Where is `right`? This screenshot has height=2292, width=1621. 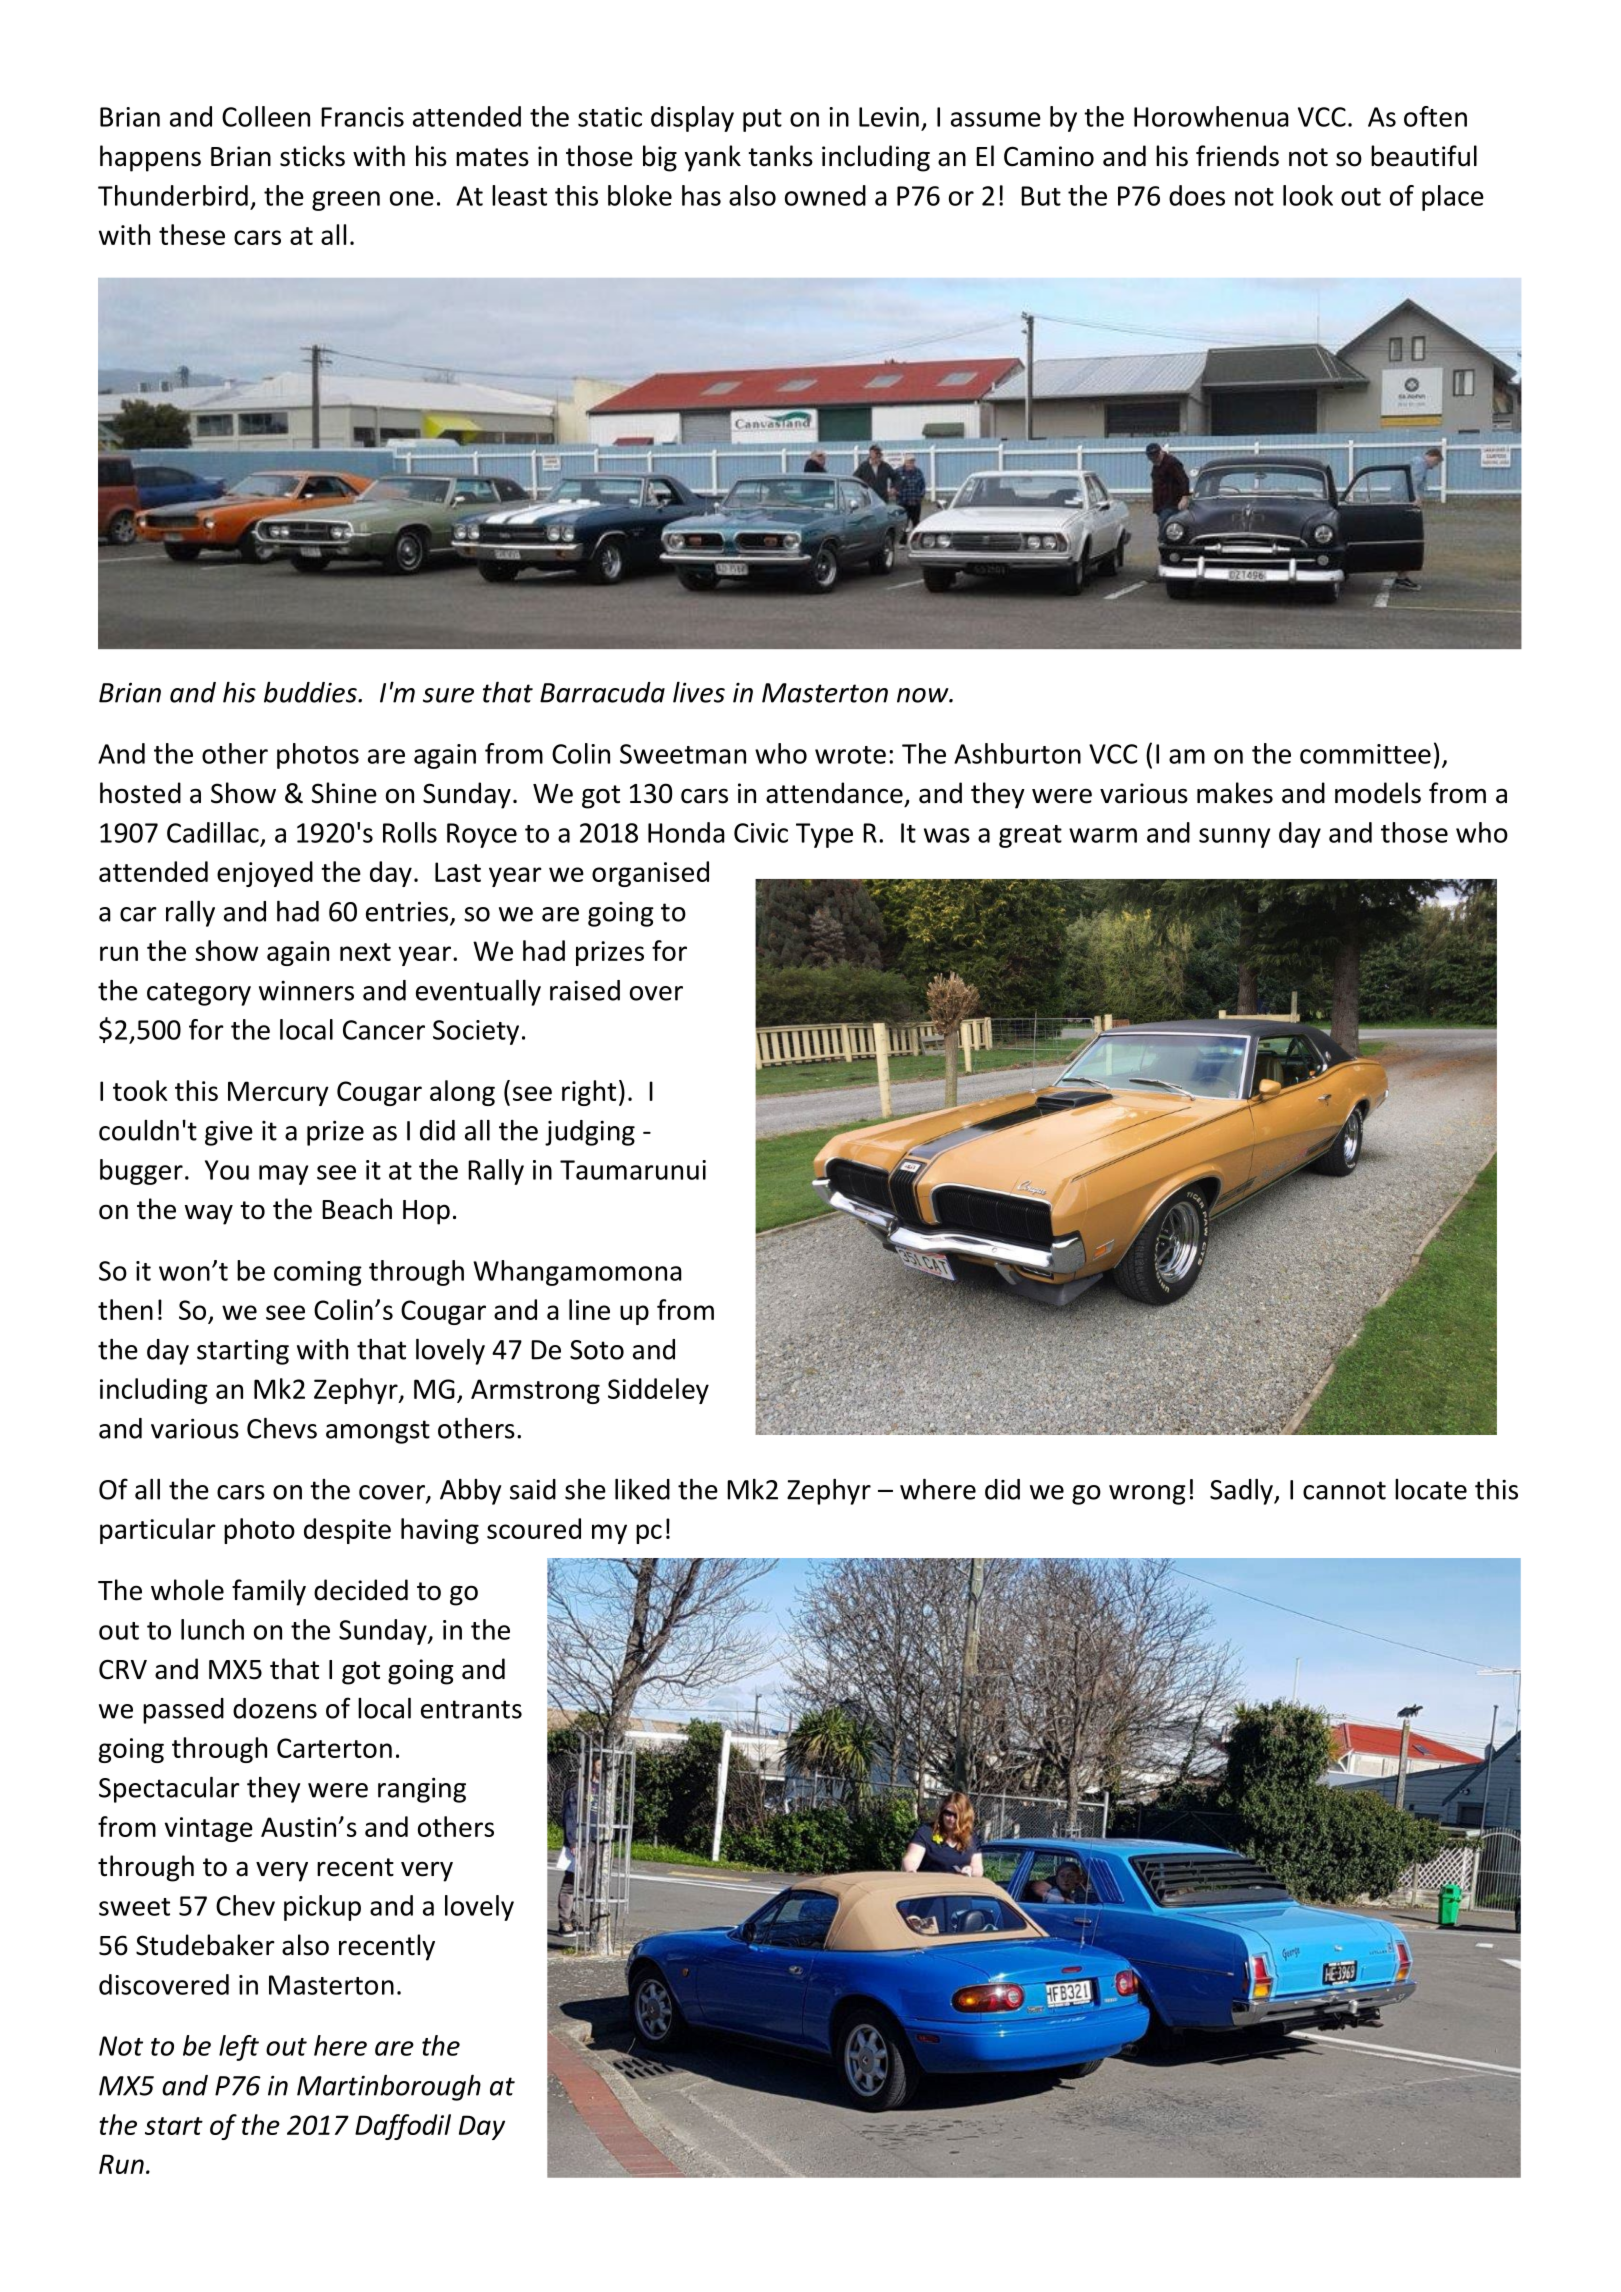 right is located at coordinates (589, 1093).
